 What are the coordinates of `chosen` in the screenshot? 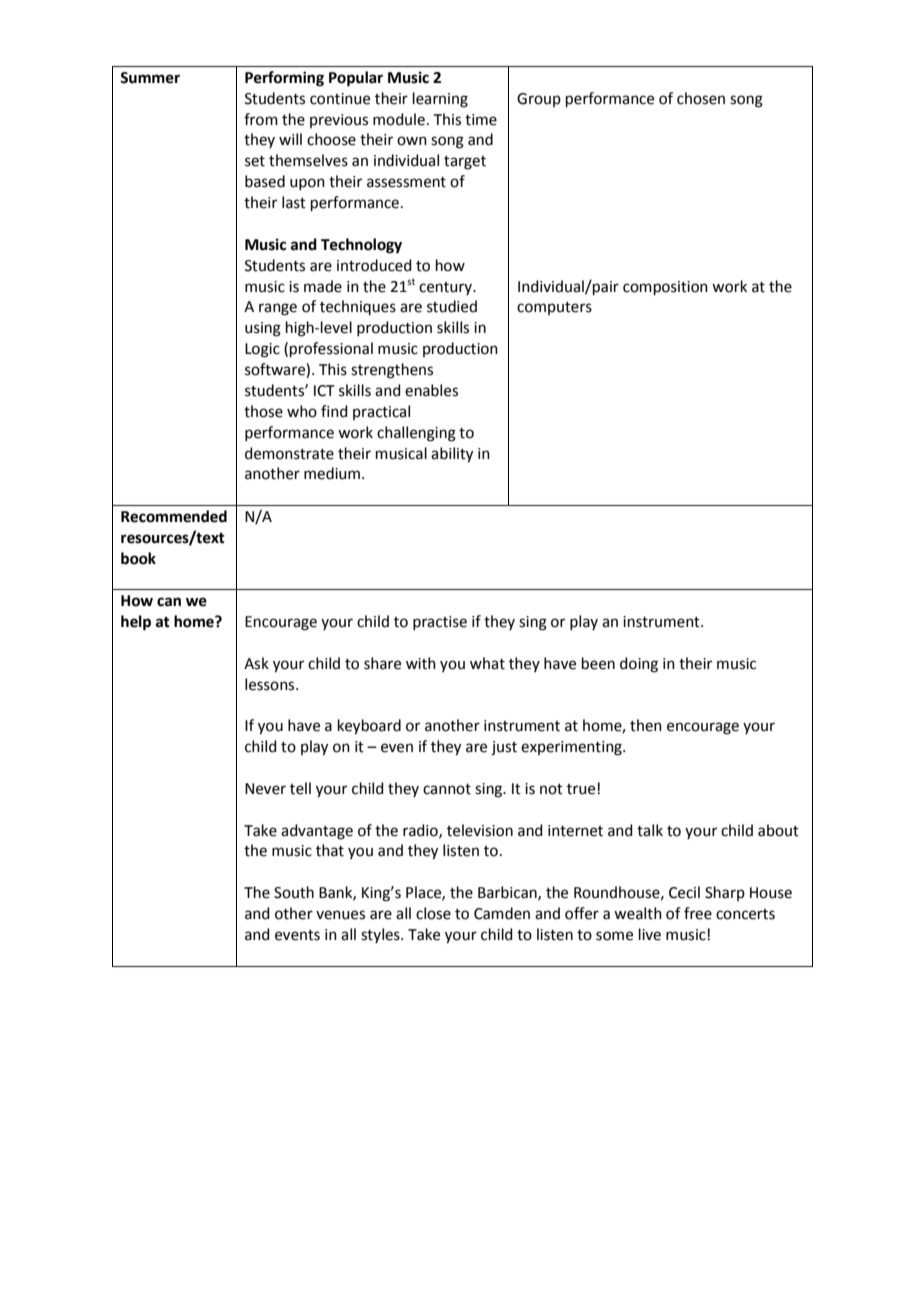 It's located at (701, 98).
